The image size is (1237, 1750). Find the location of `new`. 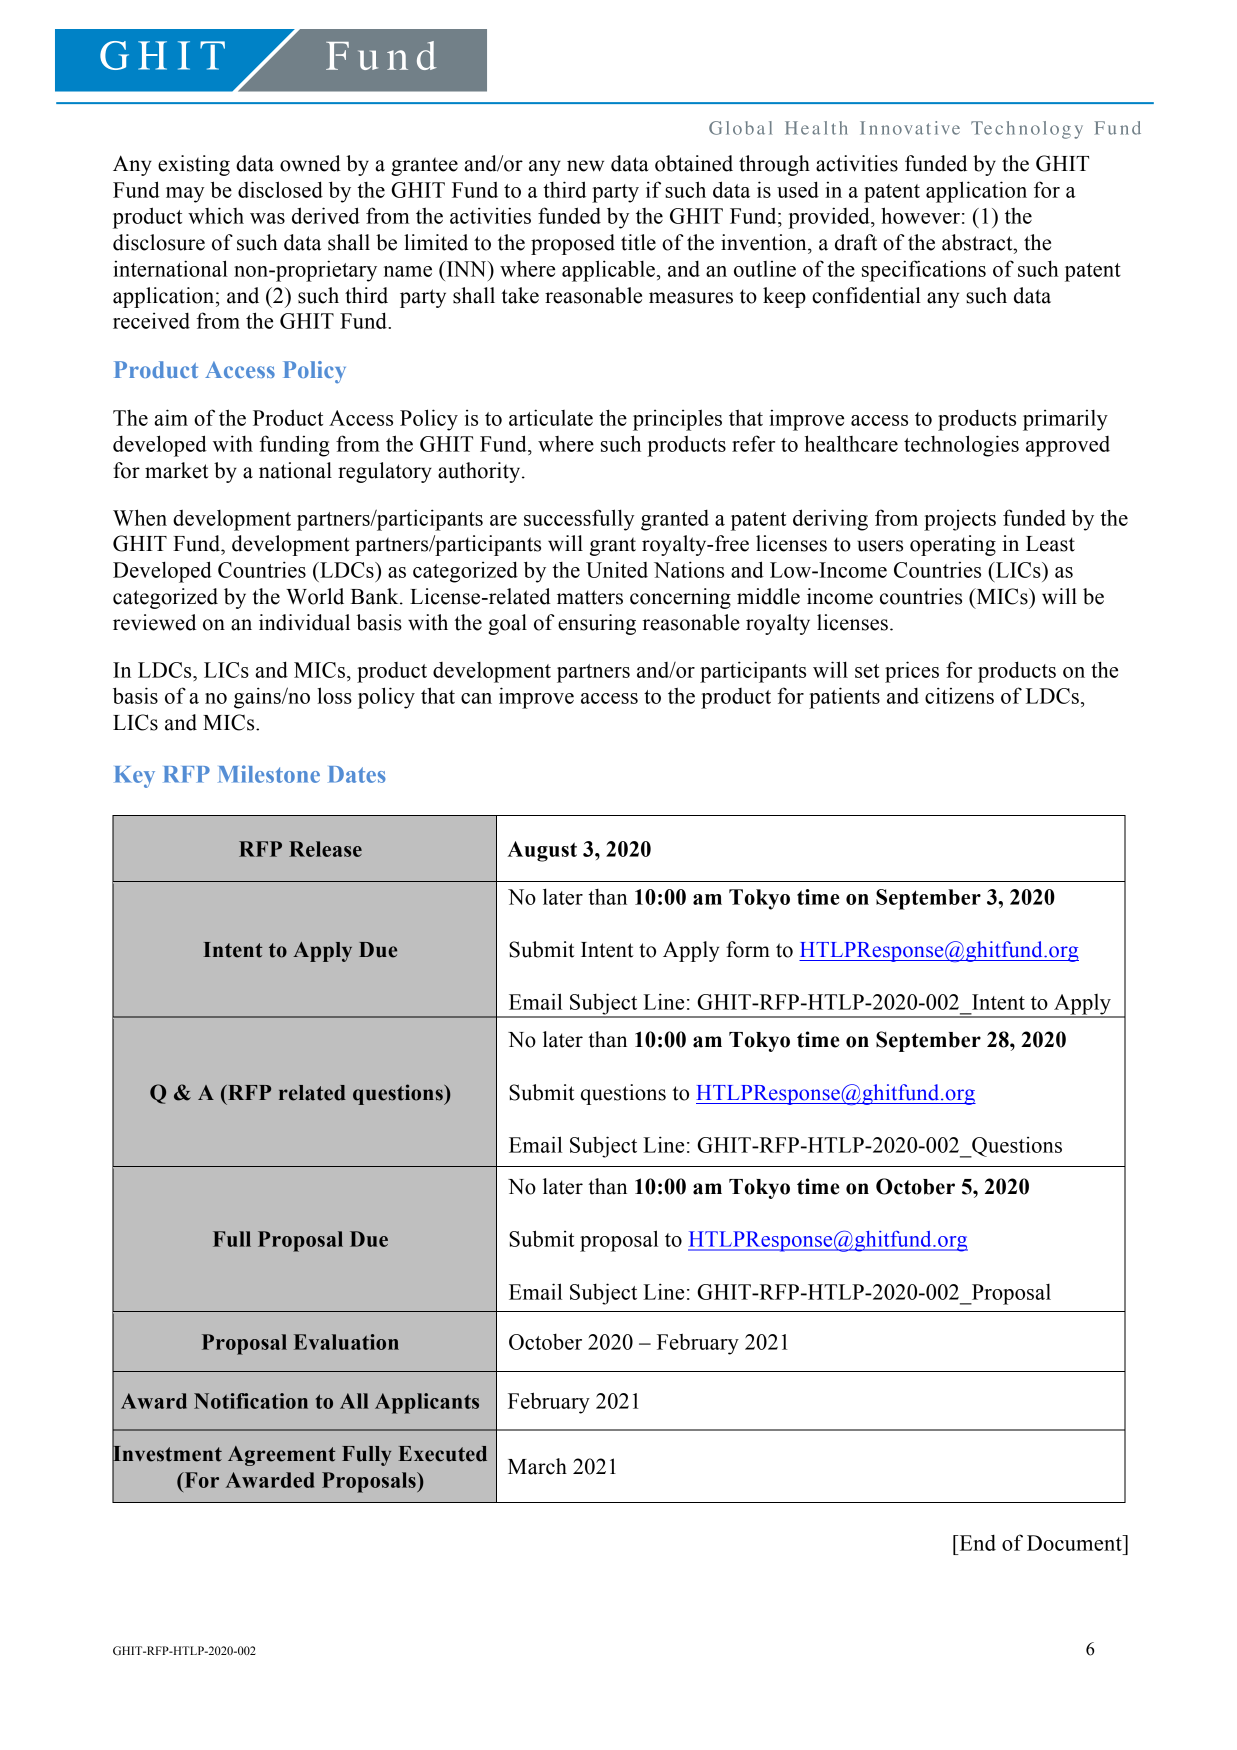

new is located at coordinates (585, 166).
